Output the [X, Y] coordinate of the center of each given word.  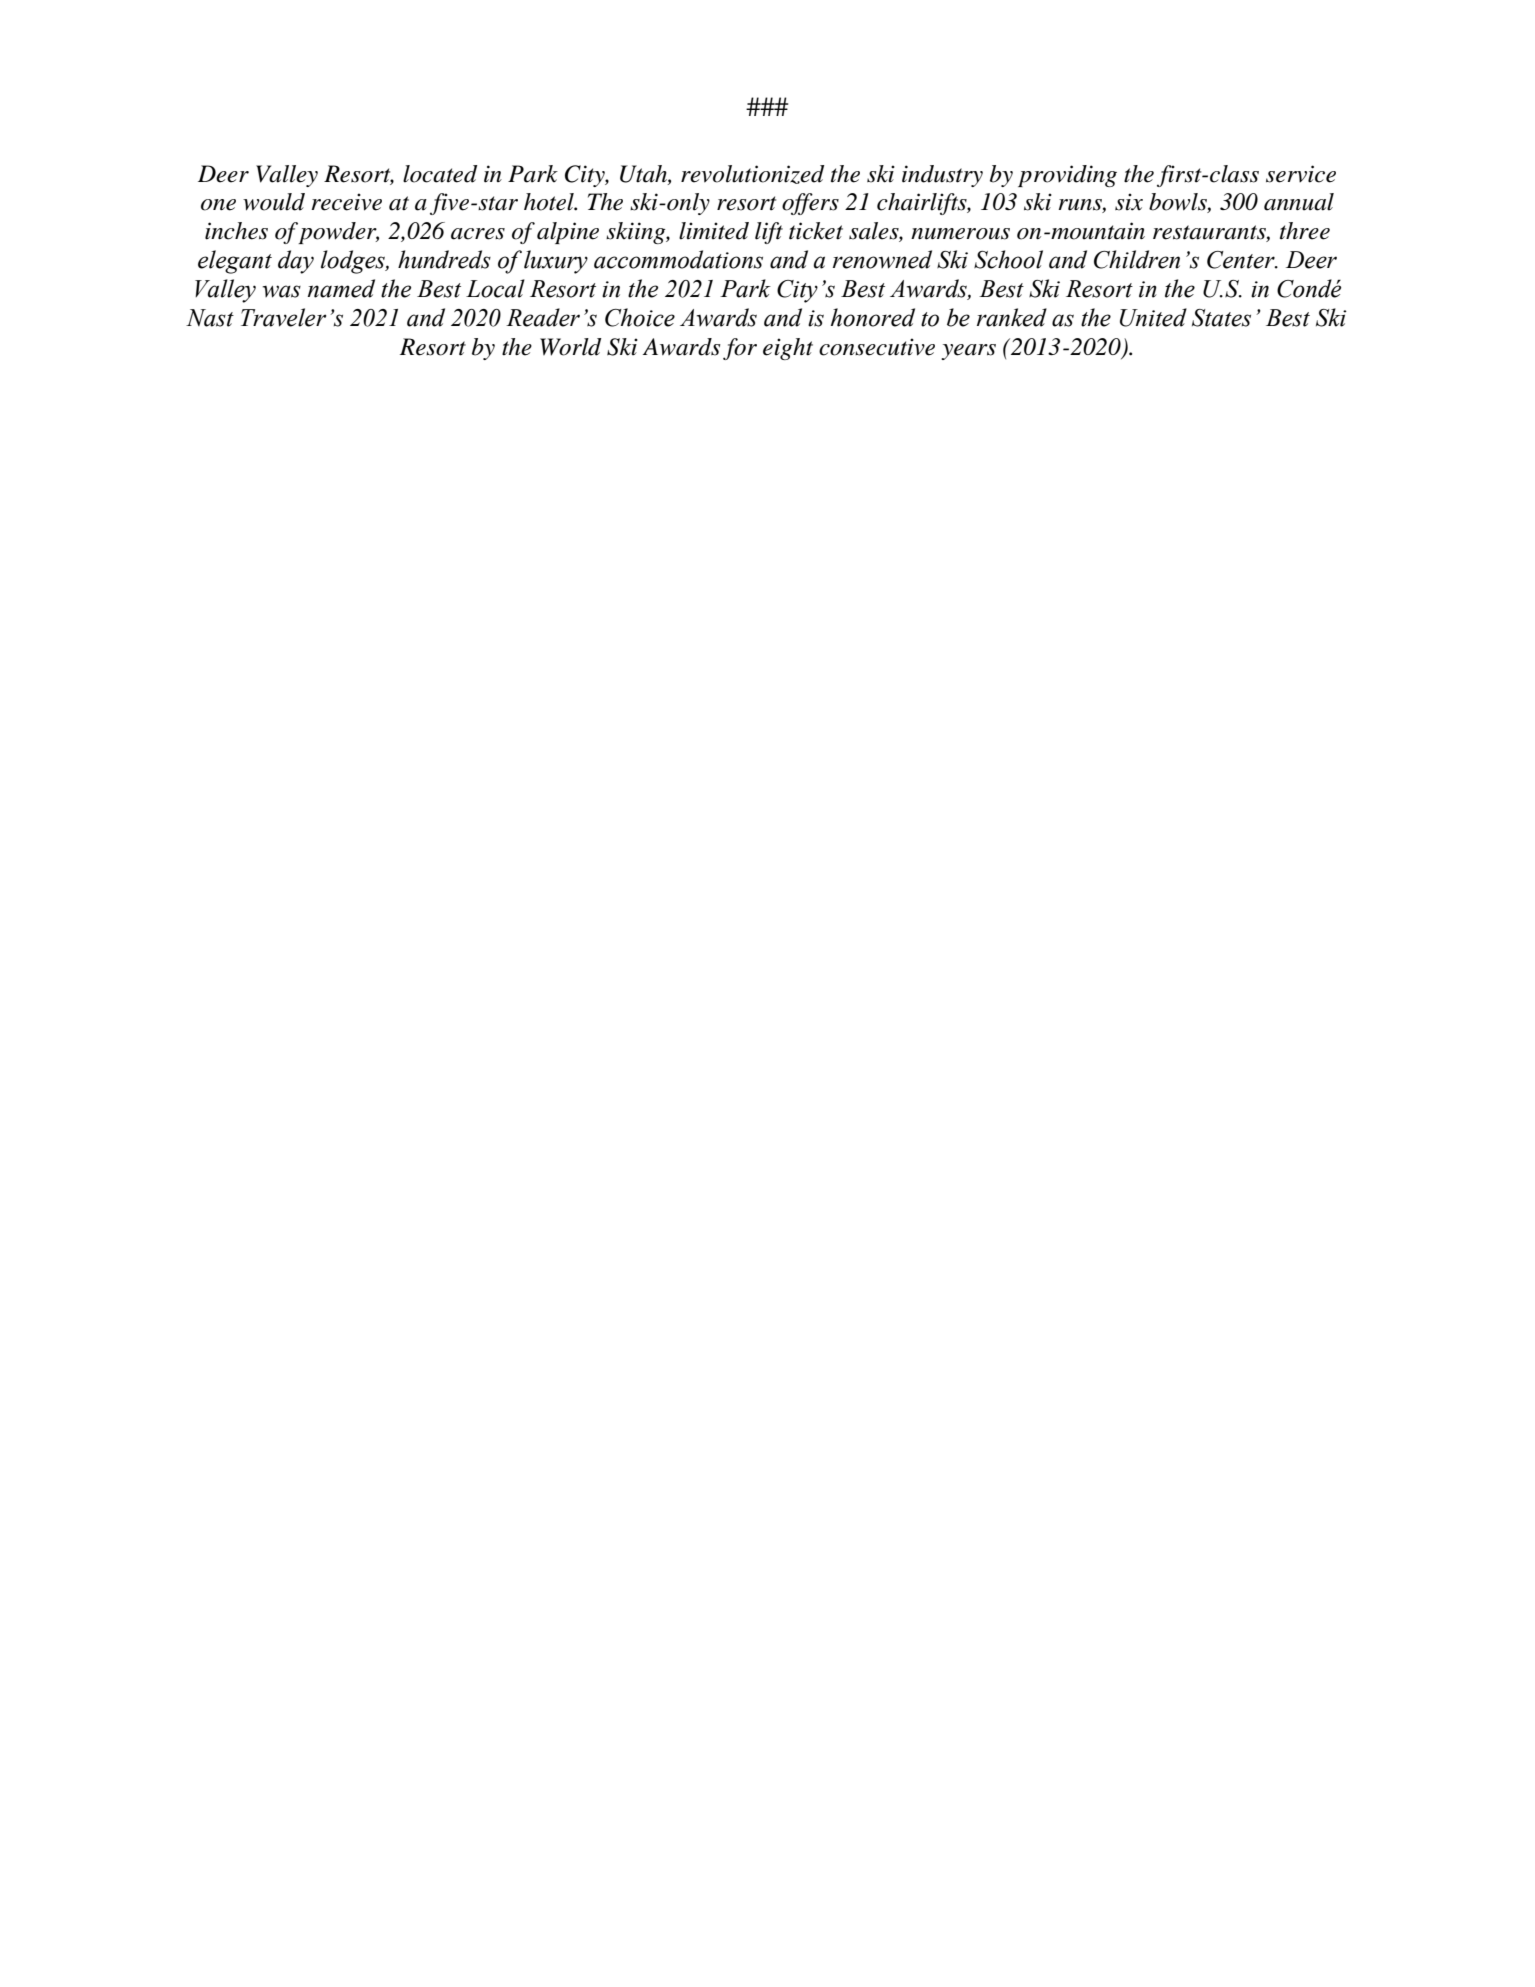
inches [236, 231]
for [740, 349]
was [281, 291]
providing [1067, 176]
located [440, 174]
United [1153, 317]
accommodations [678, 259]
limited [714, 231]
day [296, 262]
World [570, 347]
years [968, 352]
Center [1242, 260]
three [1305, 231]
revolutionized [752, 174]
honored [873, 317]
